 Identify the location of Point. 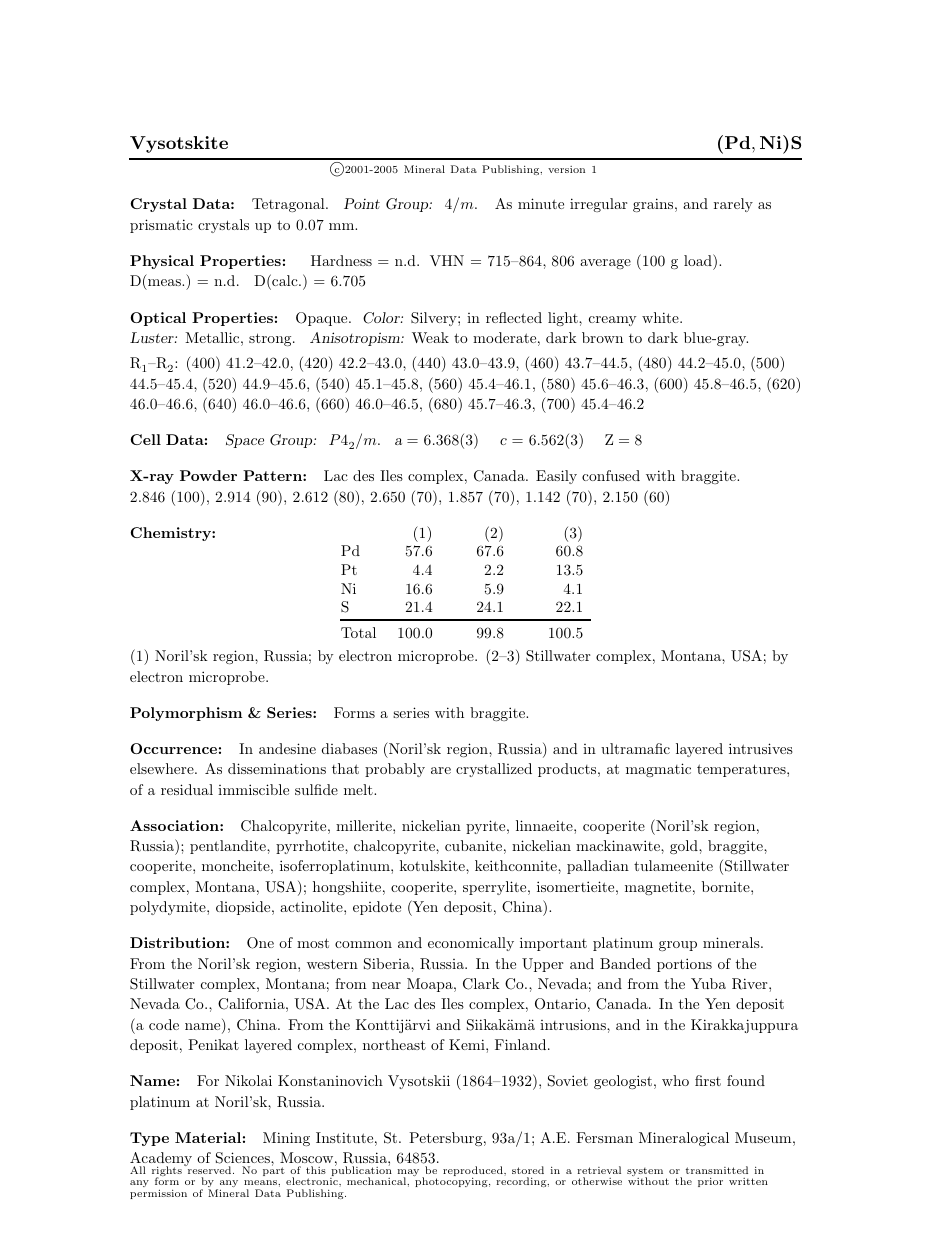
(362, 203).
